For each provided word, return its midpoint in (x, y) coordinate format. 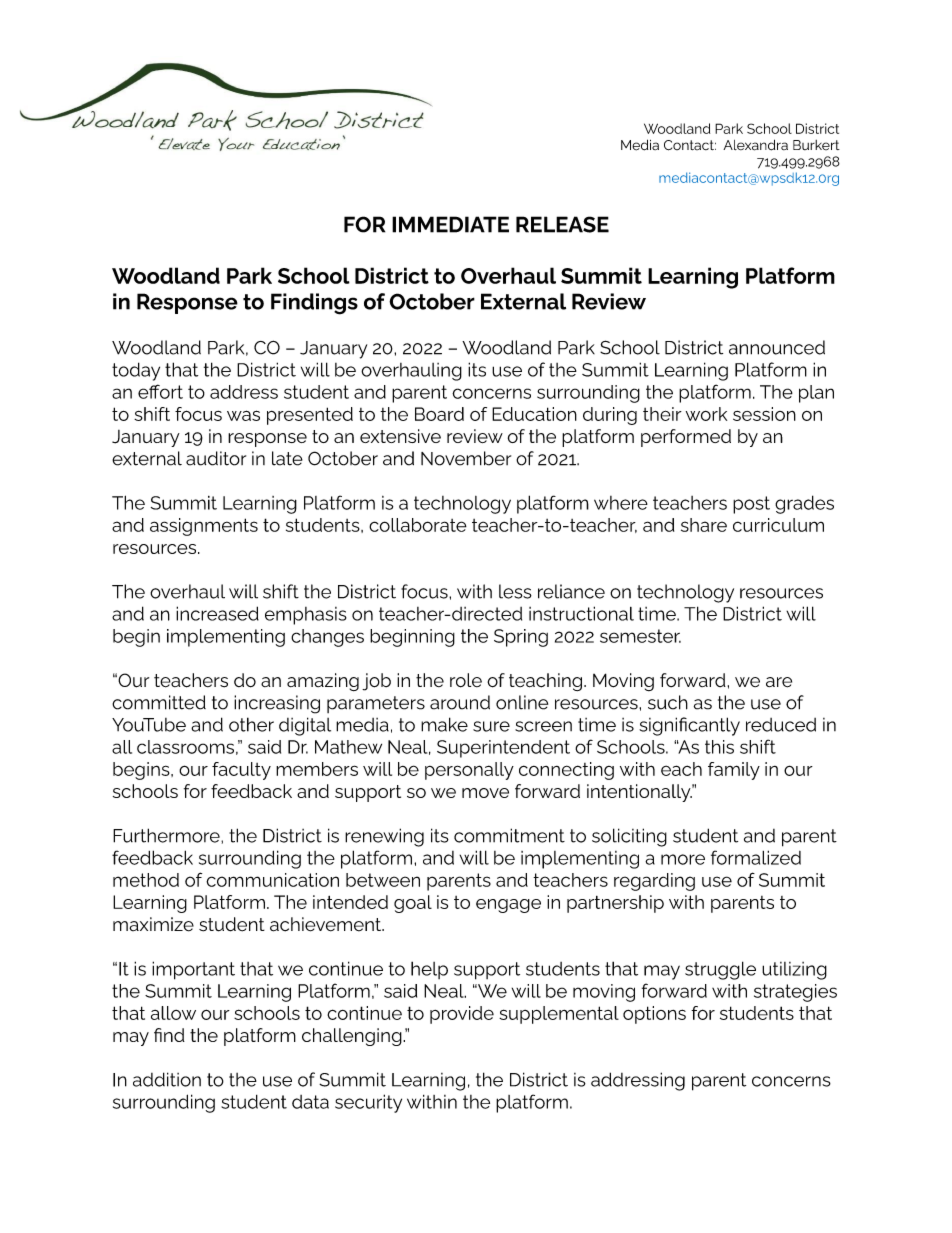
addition (167, 1079)
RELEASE (562, 224)
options (654, 1015)
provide (462, 1015)
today (136, 371)
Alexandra (755, 145)
